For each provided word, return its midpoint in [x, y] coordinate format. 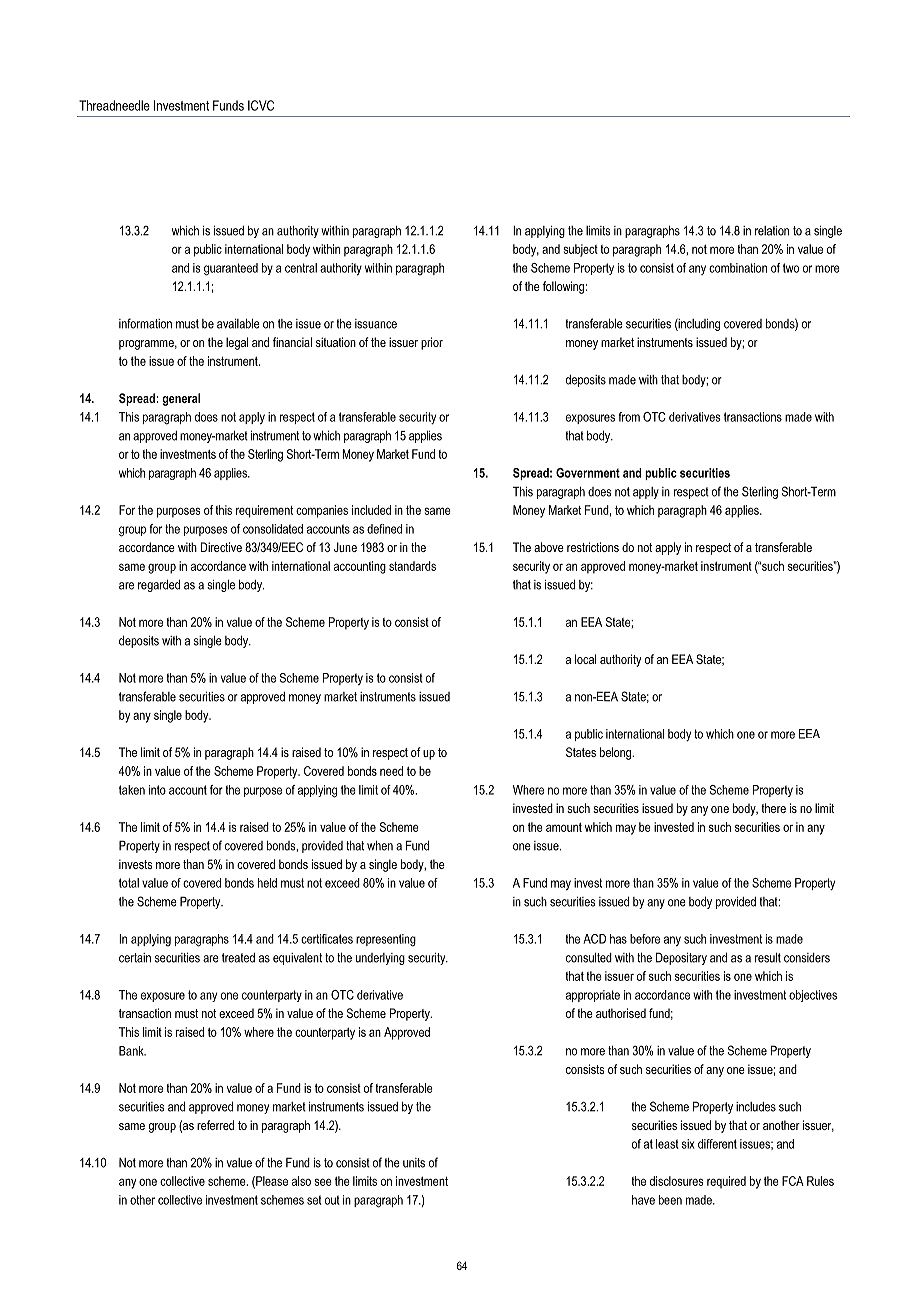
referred [215, 1125]
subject [580, 250]
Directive [221, 547]
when [380, 845]
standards [412, 566]
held [267, 883]
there [773, 808]
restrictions [593, 547]
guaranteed [231, 269]
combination [738, 268]
